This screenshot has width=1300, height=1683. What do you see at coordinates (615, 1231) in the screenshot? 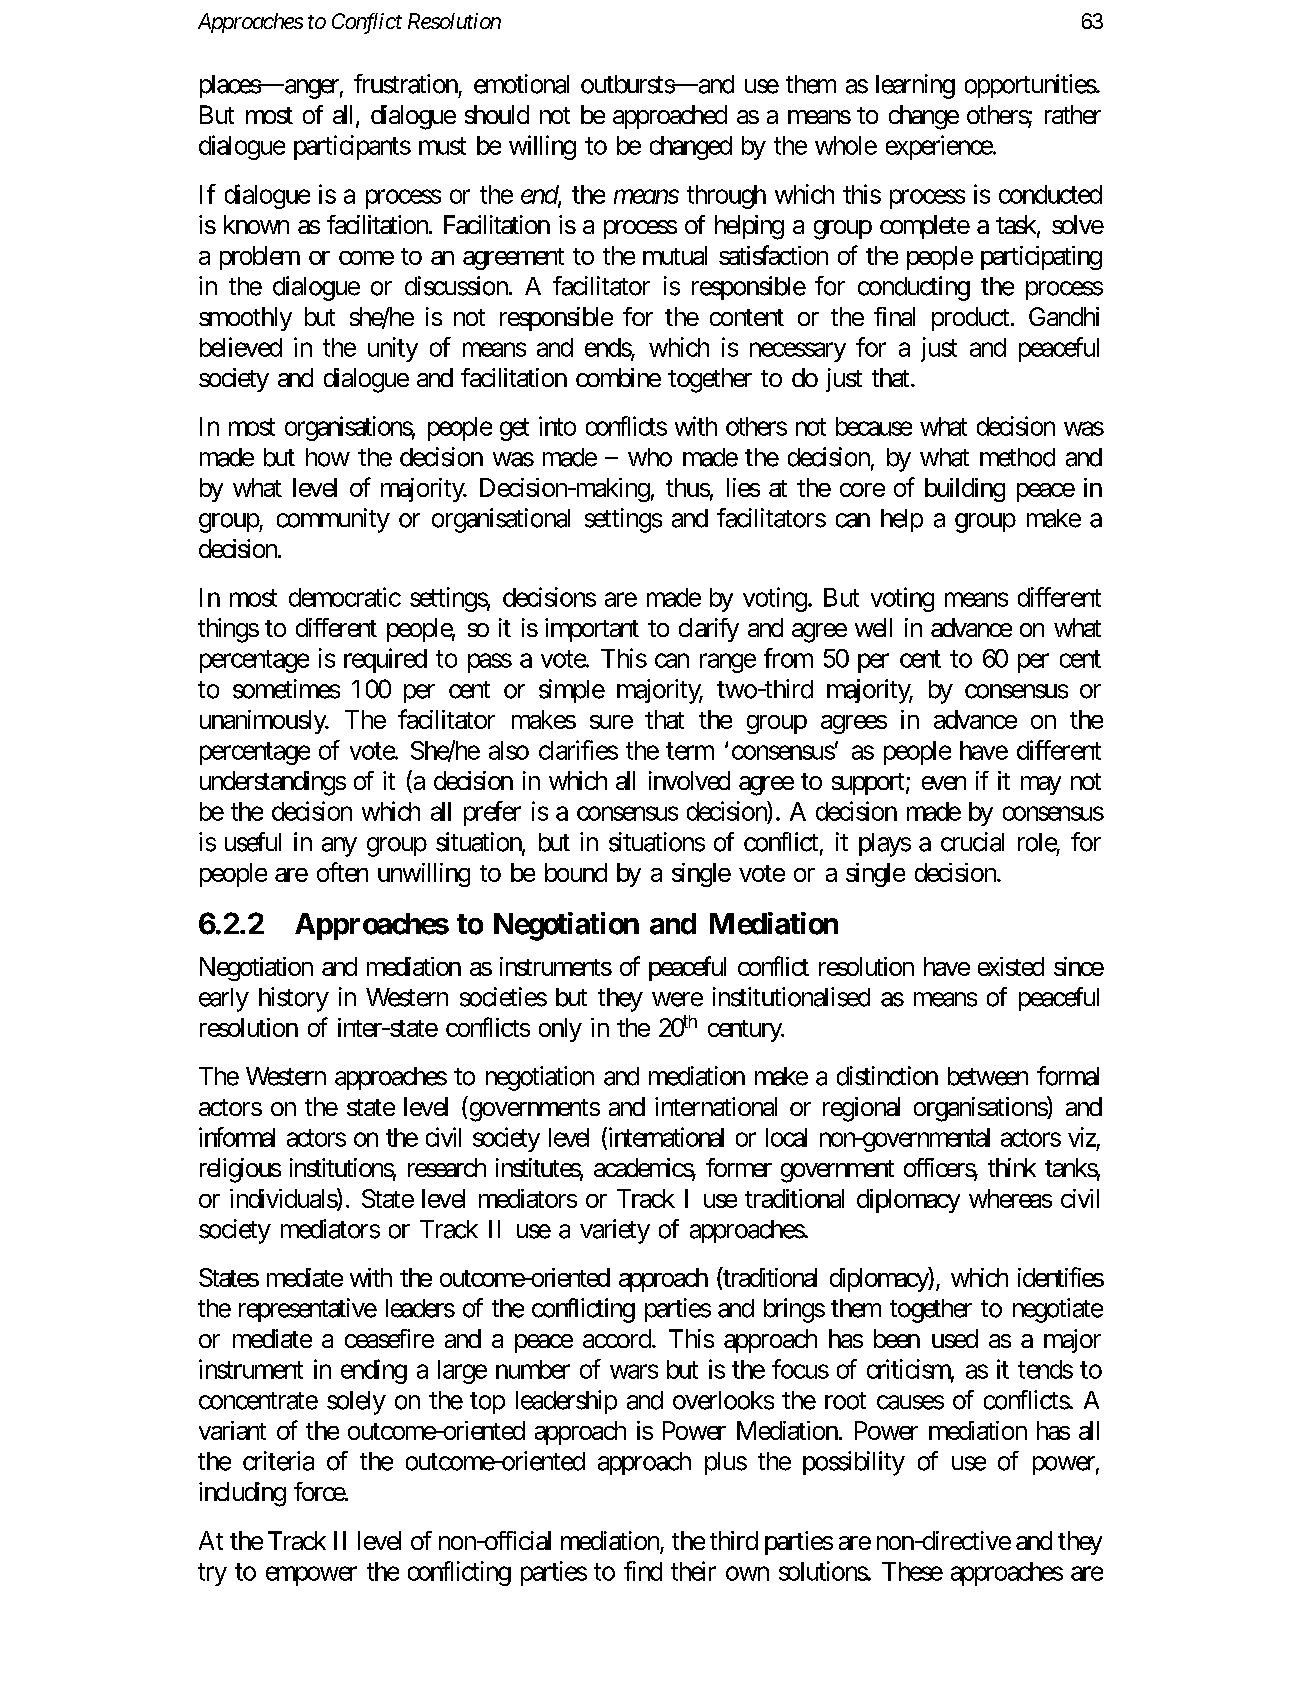
I see `variety` at bounding box center [615, 1231].
